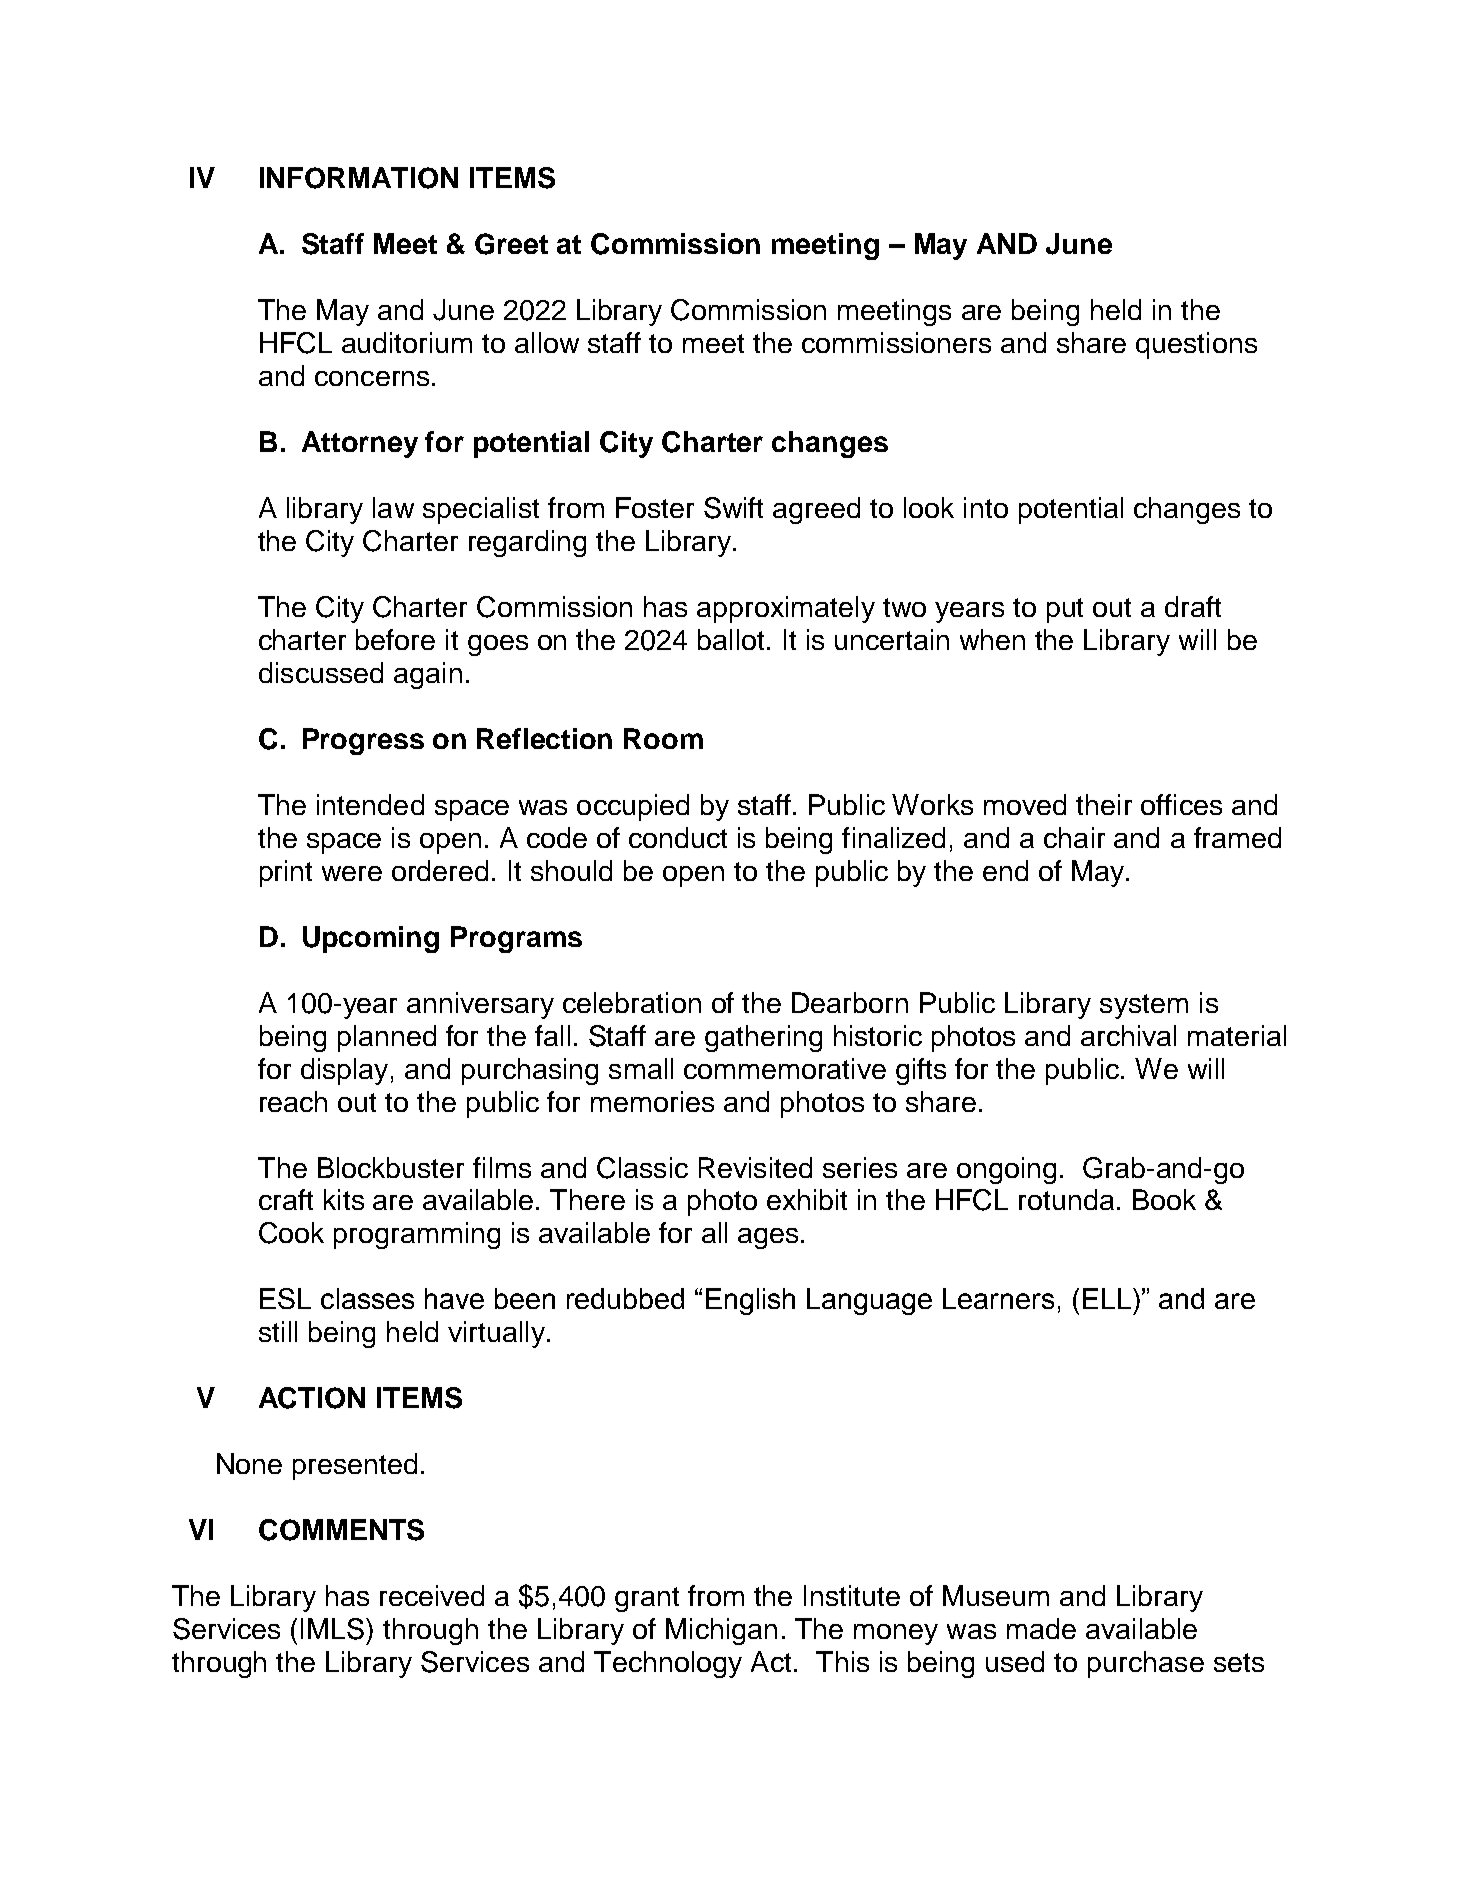 The height and width of the document is (1892, 1462). Describe the element at coordinates (721, 1631) in the document. I see `Michigan` at that location.
